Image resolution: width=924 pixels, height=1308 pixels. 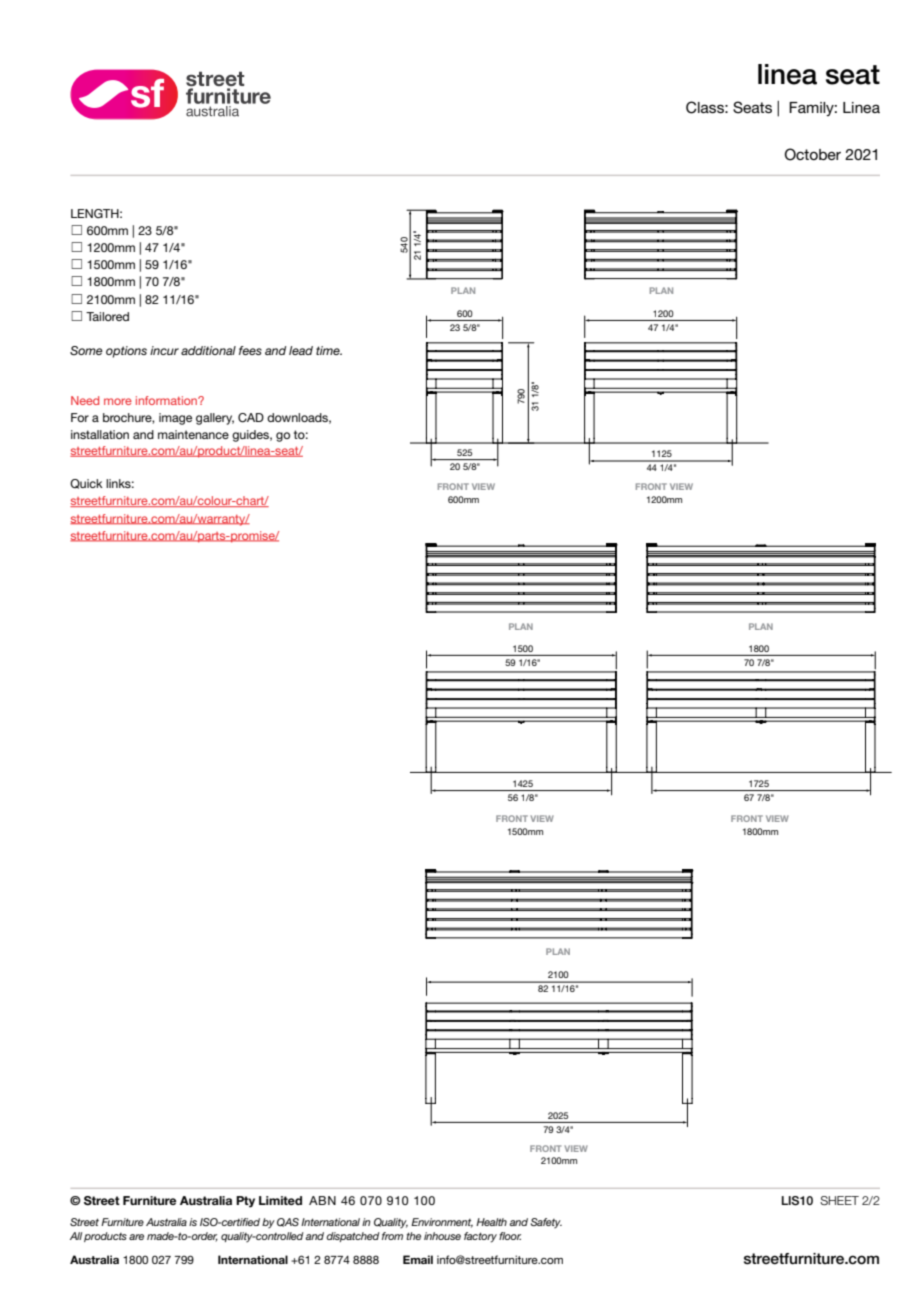 I want to click on ABN, so click(x=322, y=1200).
